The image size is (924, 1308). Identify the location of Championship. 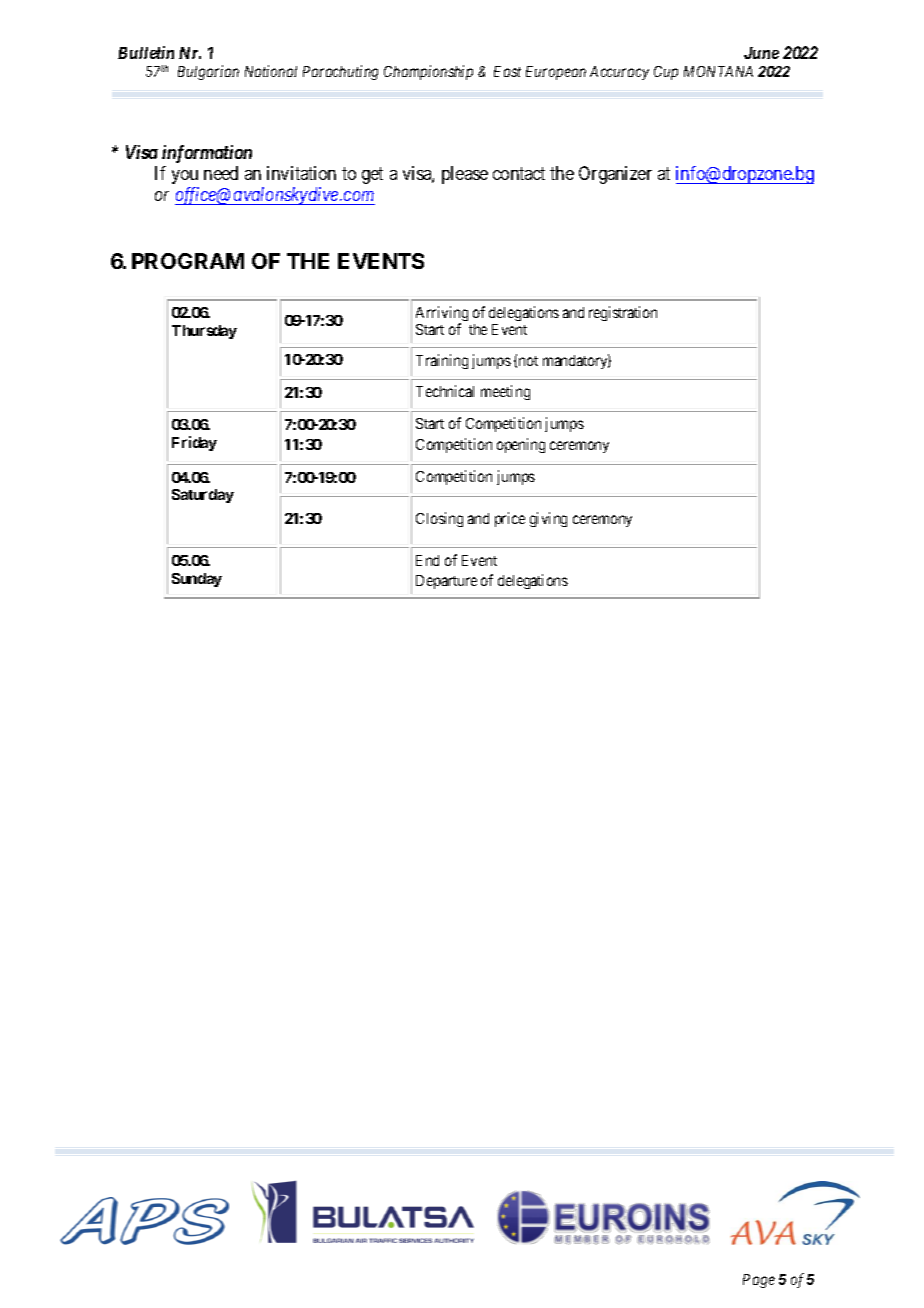
(428, 72).
